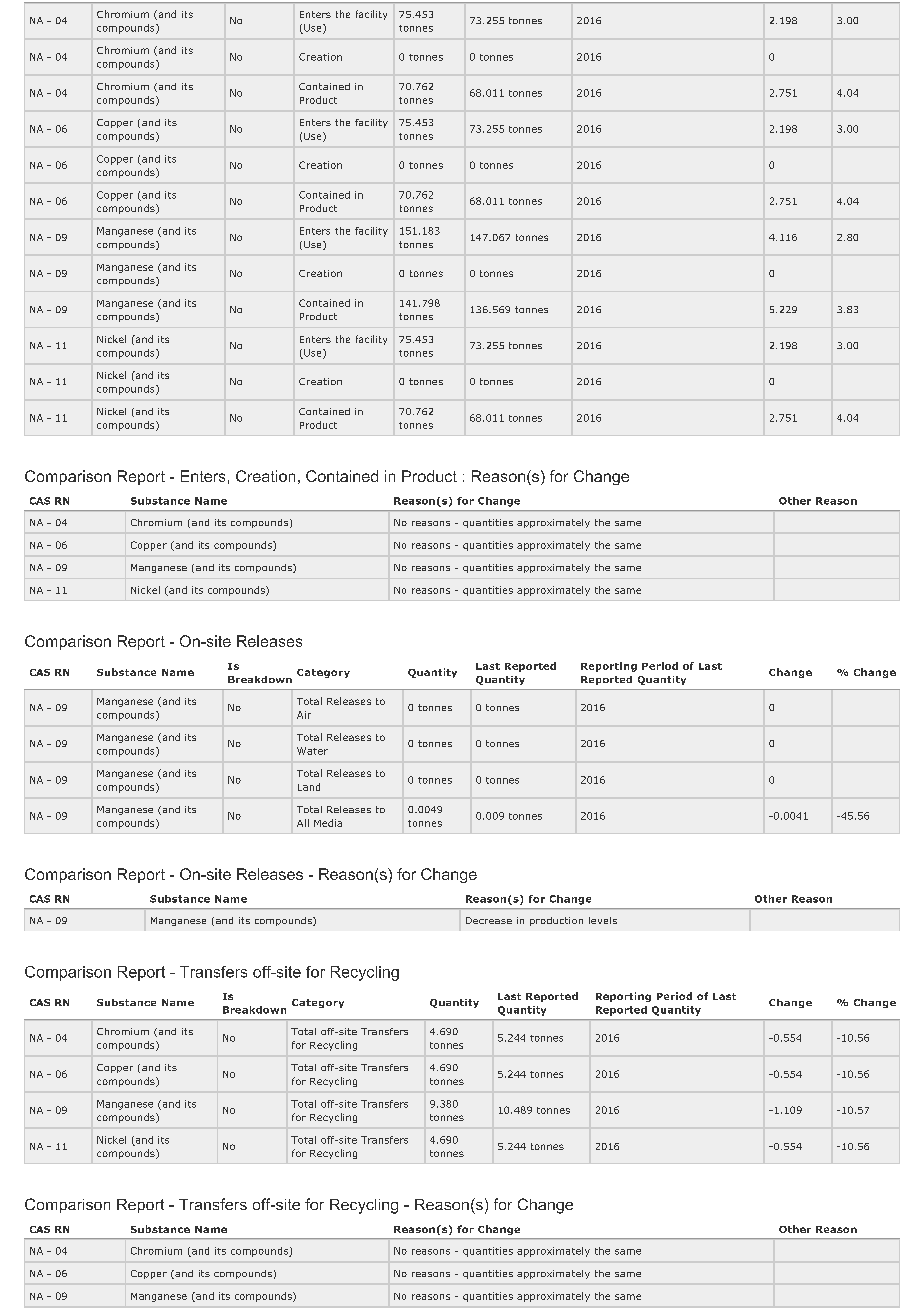  What do you see at coordinates (312, 751) in the image?
I see `Water` at bounding box center [312, 751].
